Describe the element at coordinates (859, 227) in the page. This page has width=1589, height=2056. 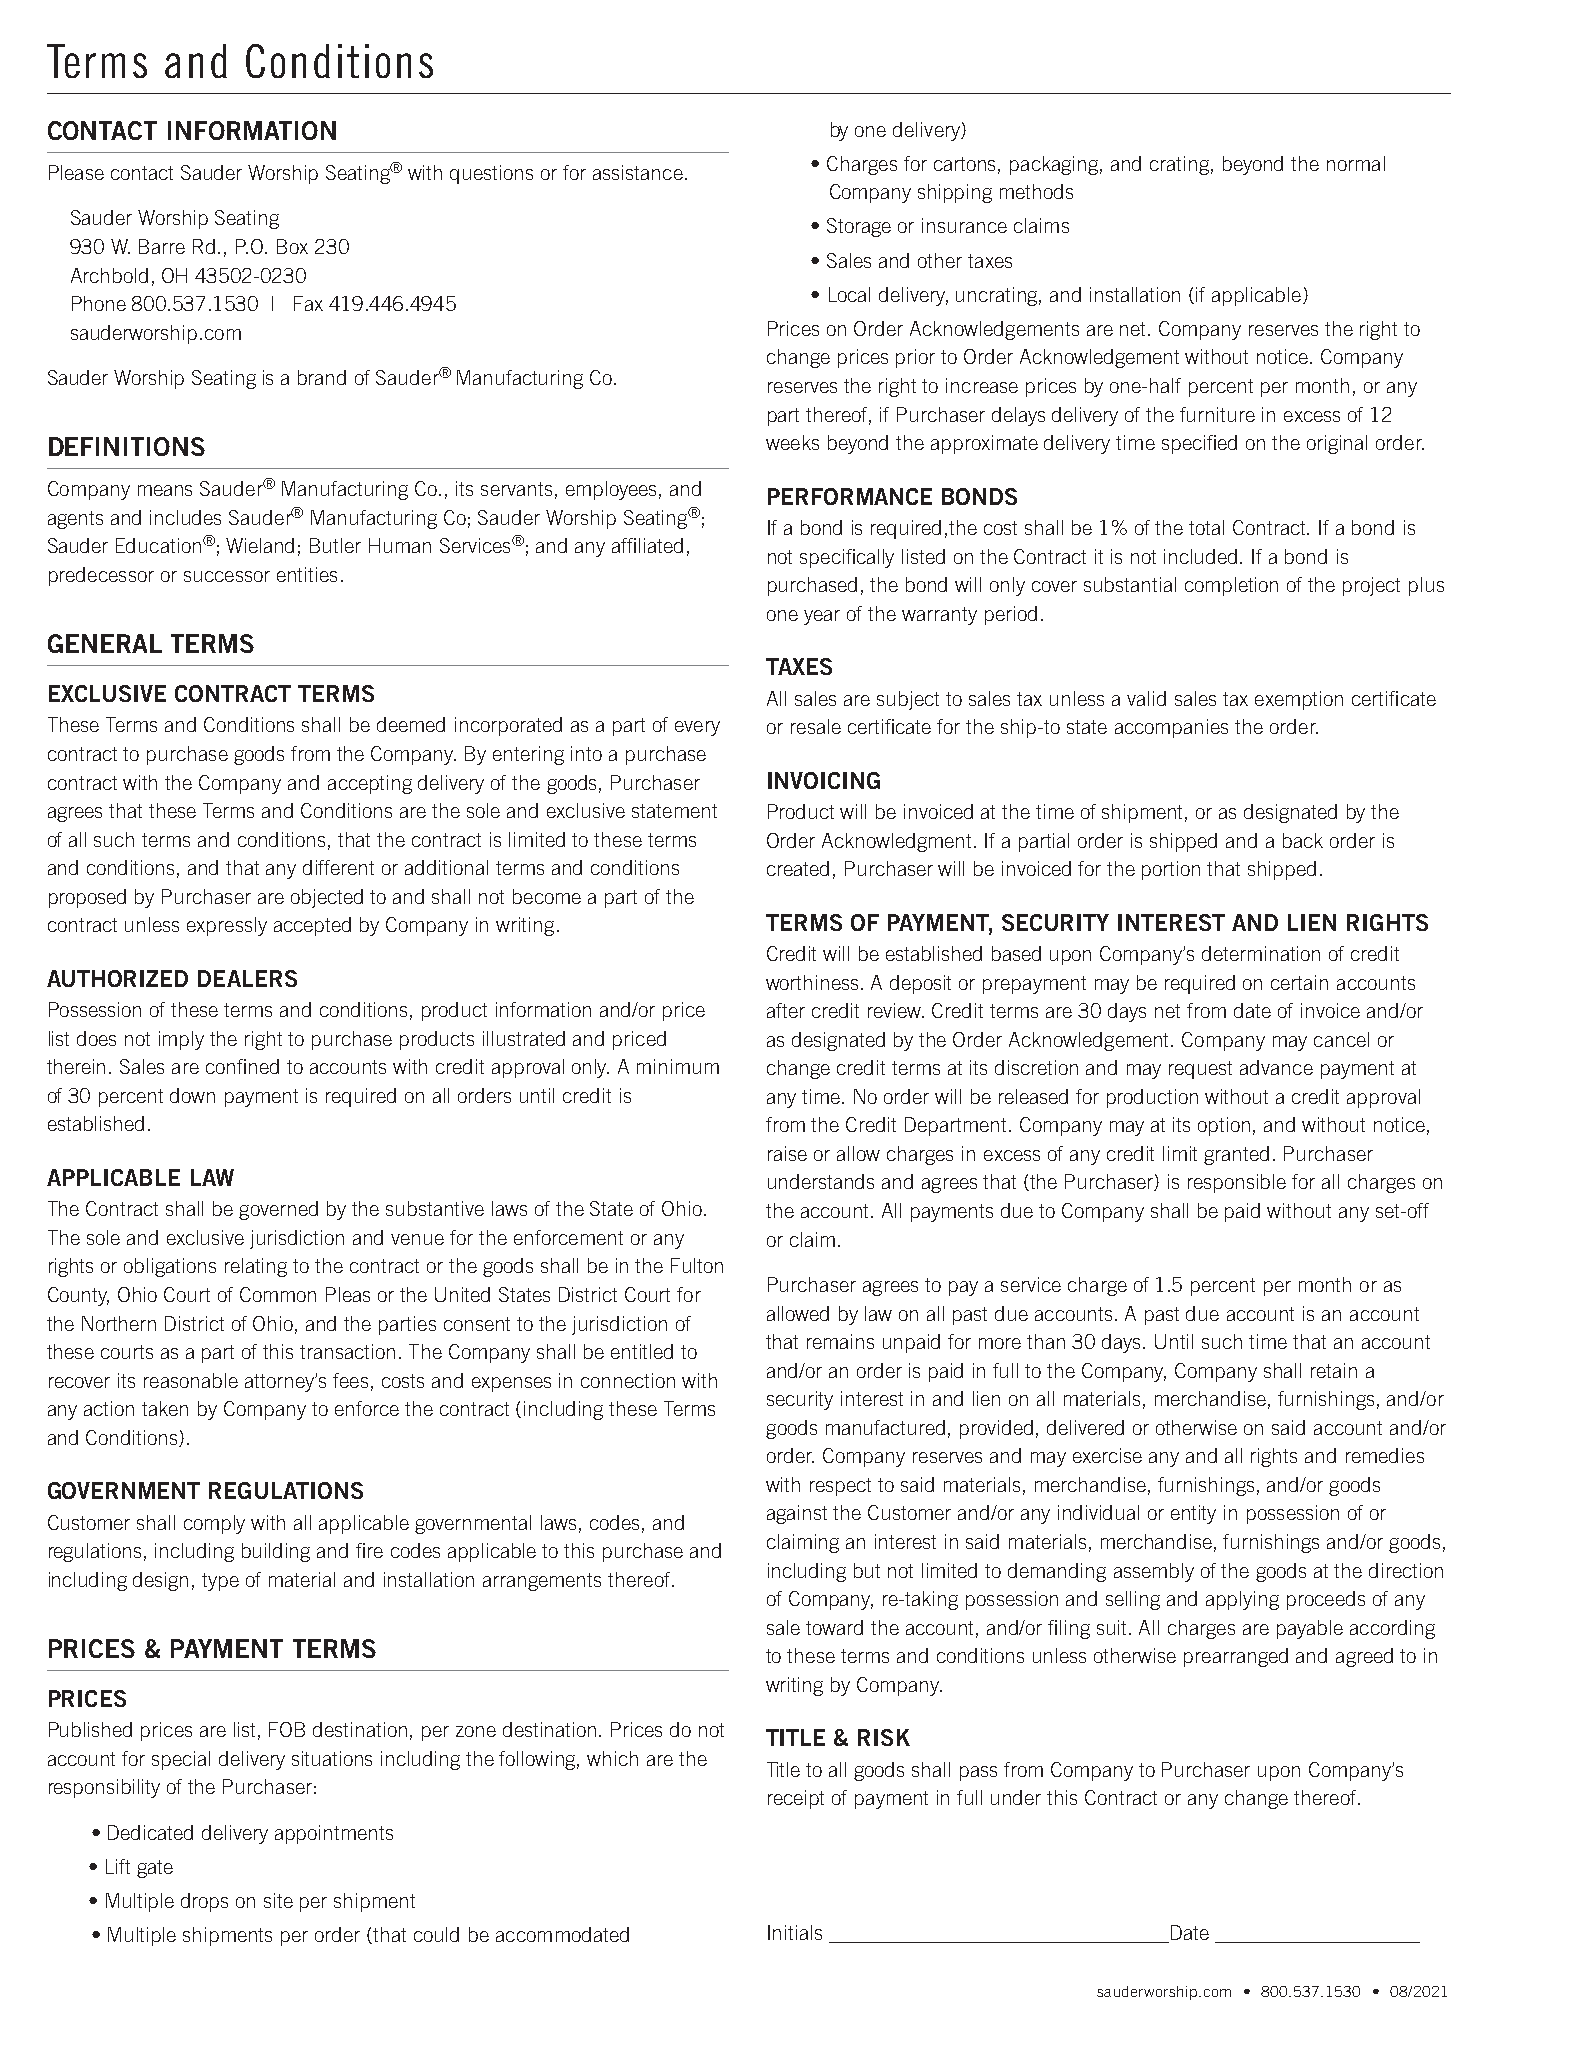
I see `Storage` at that location.
